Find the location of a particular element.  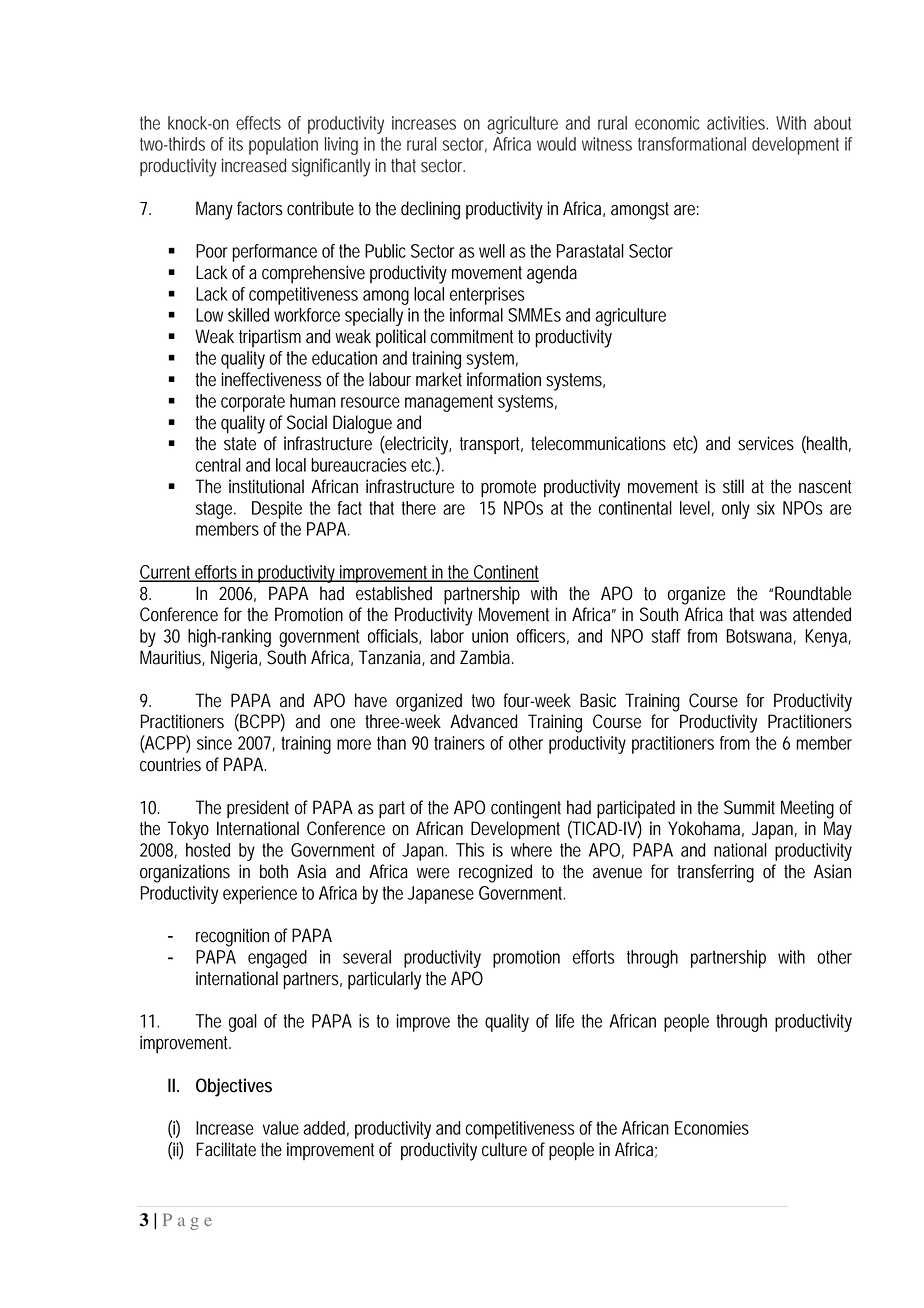

Botswana is located at coordinates (761, 637).
